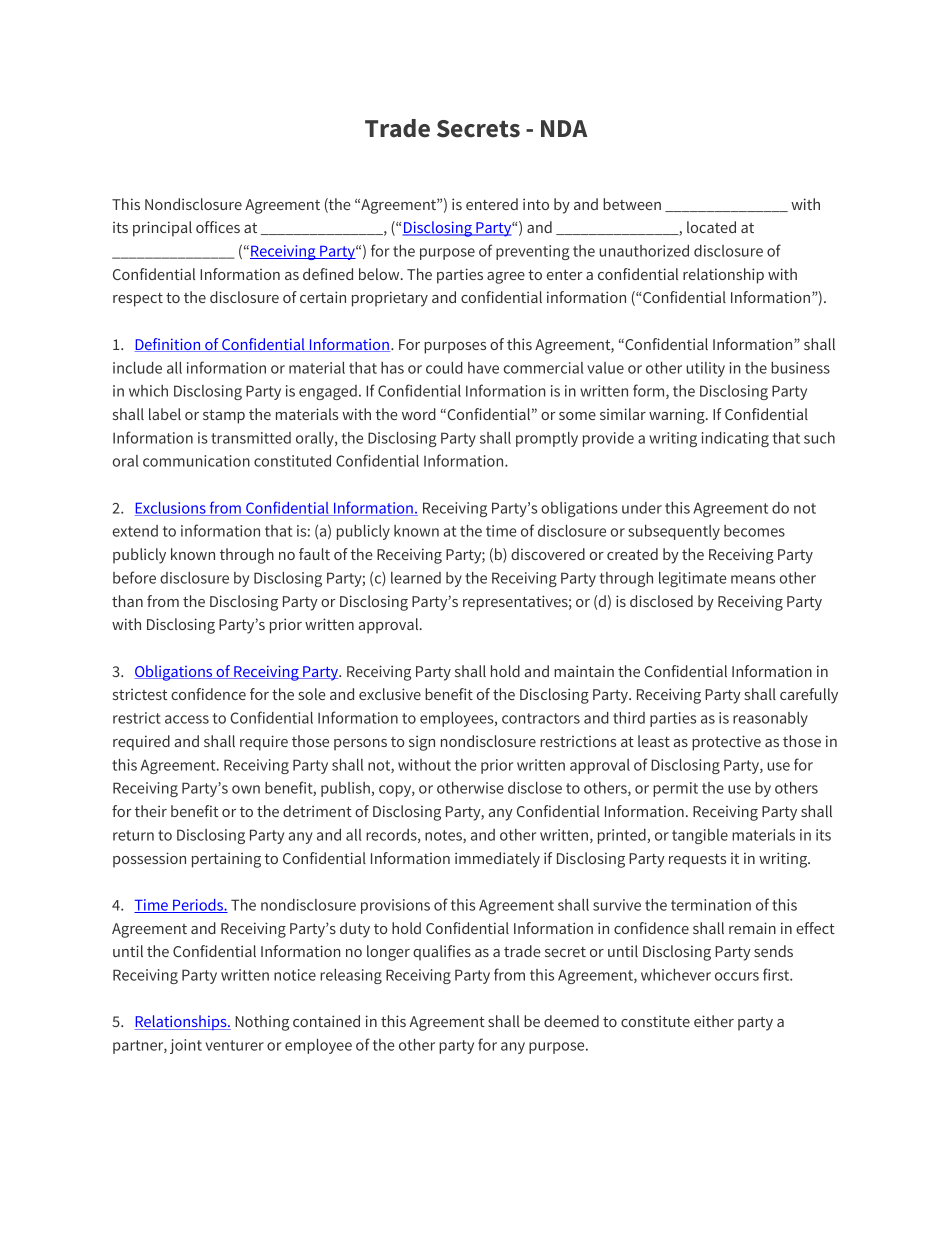  What do you see at coordinates (714, 1021) in the image?
I see `either` at bounding box center [714, 1021].
